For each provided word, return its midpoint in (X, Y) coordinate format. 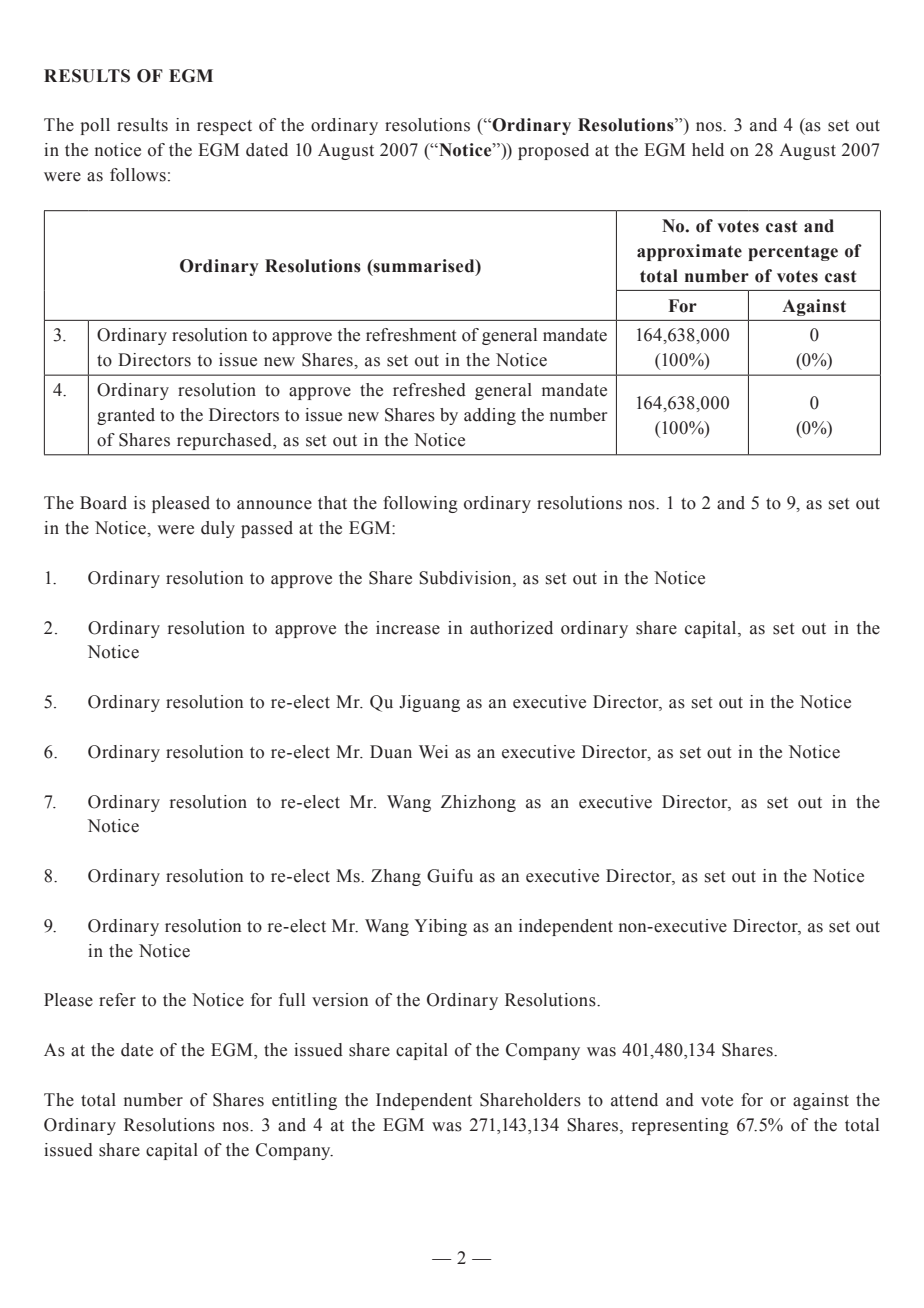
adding (490, 416)
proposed (553, 151)
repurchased (225, 441)
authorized (511, 628)
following (420, 504)
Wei (433, 752)
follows (138, 175)
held (708, 150)
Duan (391, 752)
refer (117, 1000)
